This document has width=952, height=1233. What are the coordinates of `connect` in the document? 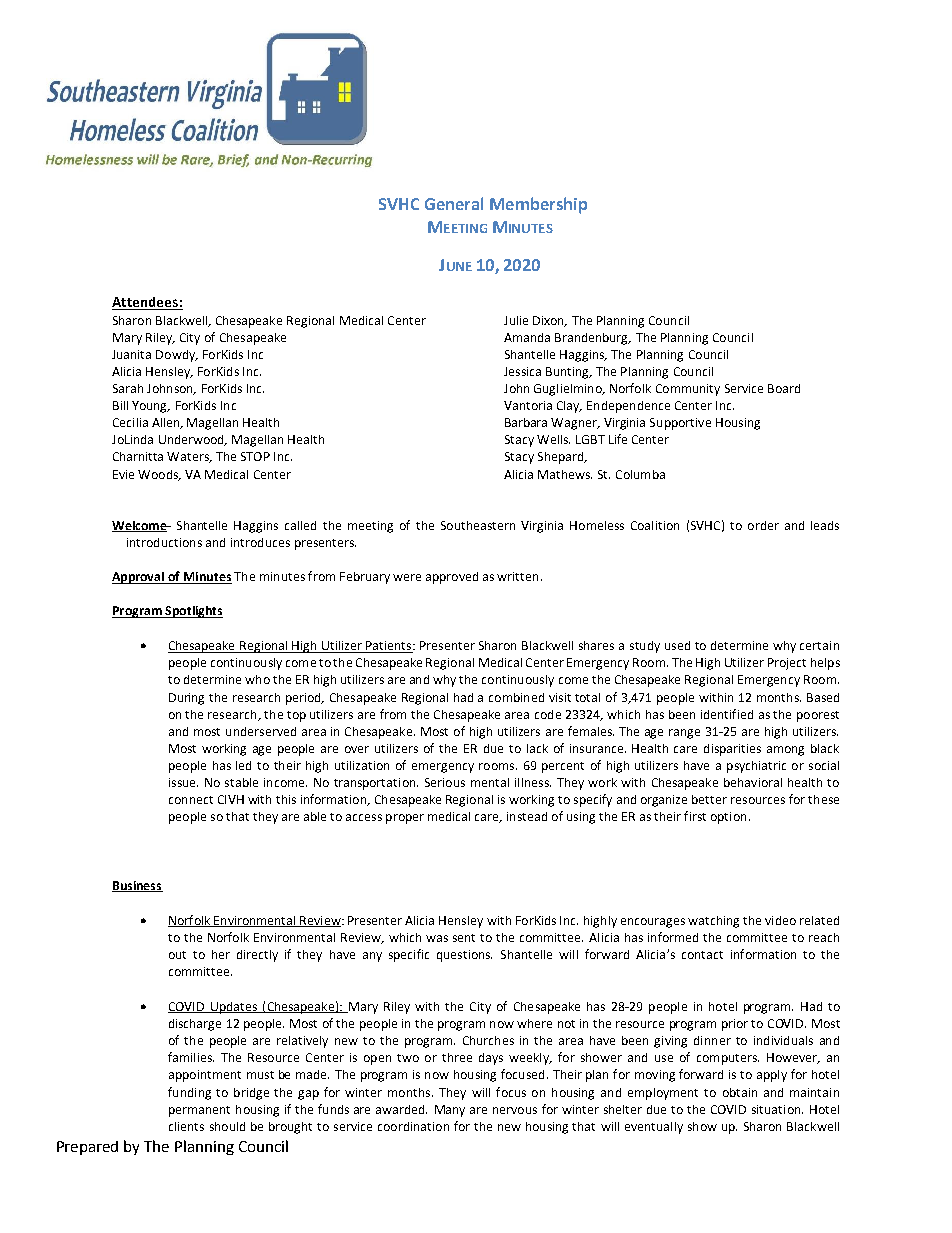 It's located at (191, 800).
